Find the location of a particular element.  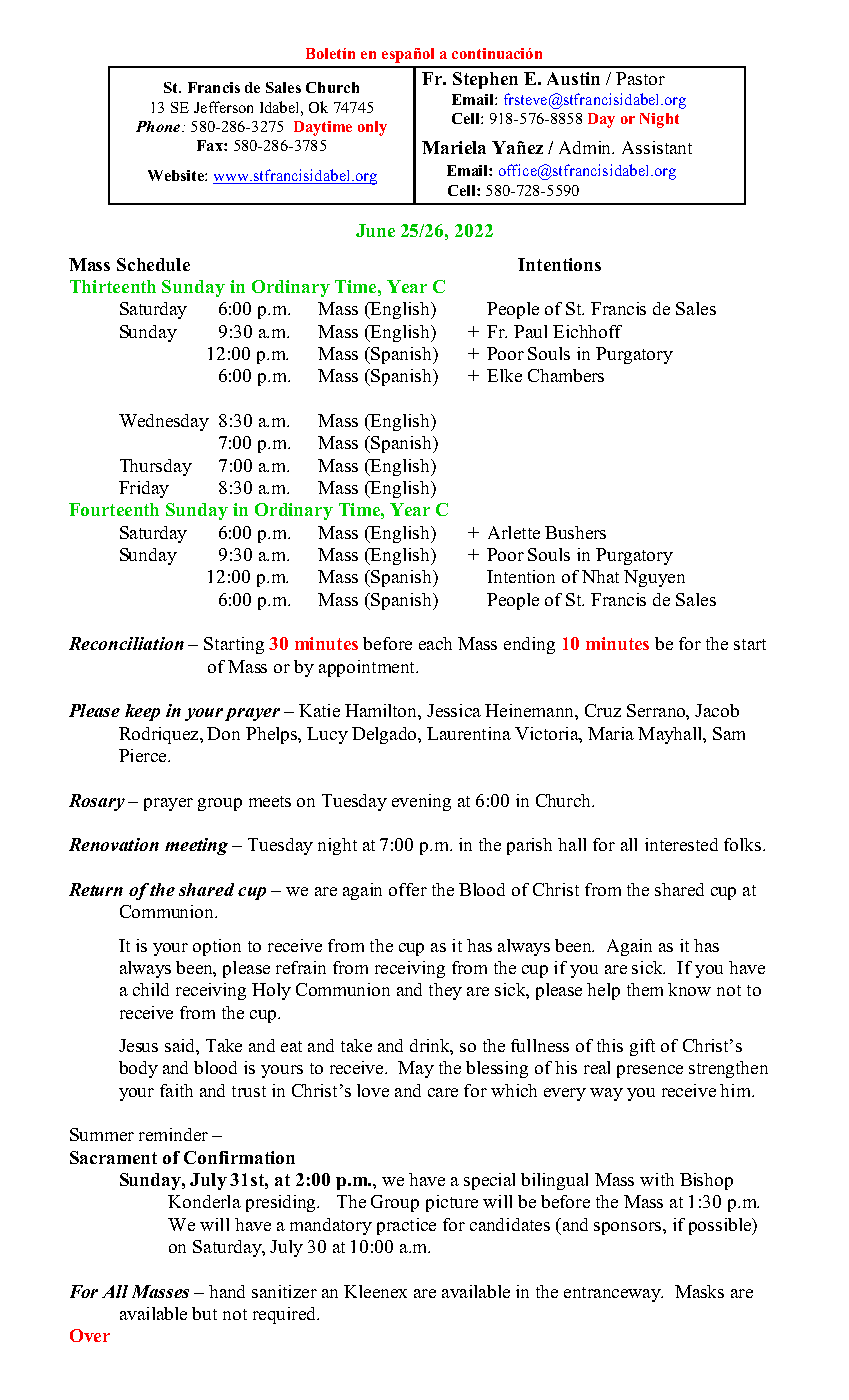

Phone is located at coordinates (159, 126).
